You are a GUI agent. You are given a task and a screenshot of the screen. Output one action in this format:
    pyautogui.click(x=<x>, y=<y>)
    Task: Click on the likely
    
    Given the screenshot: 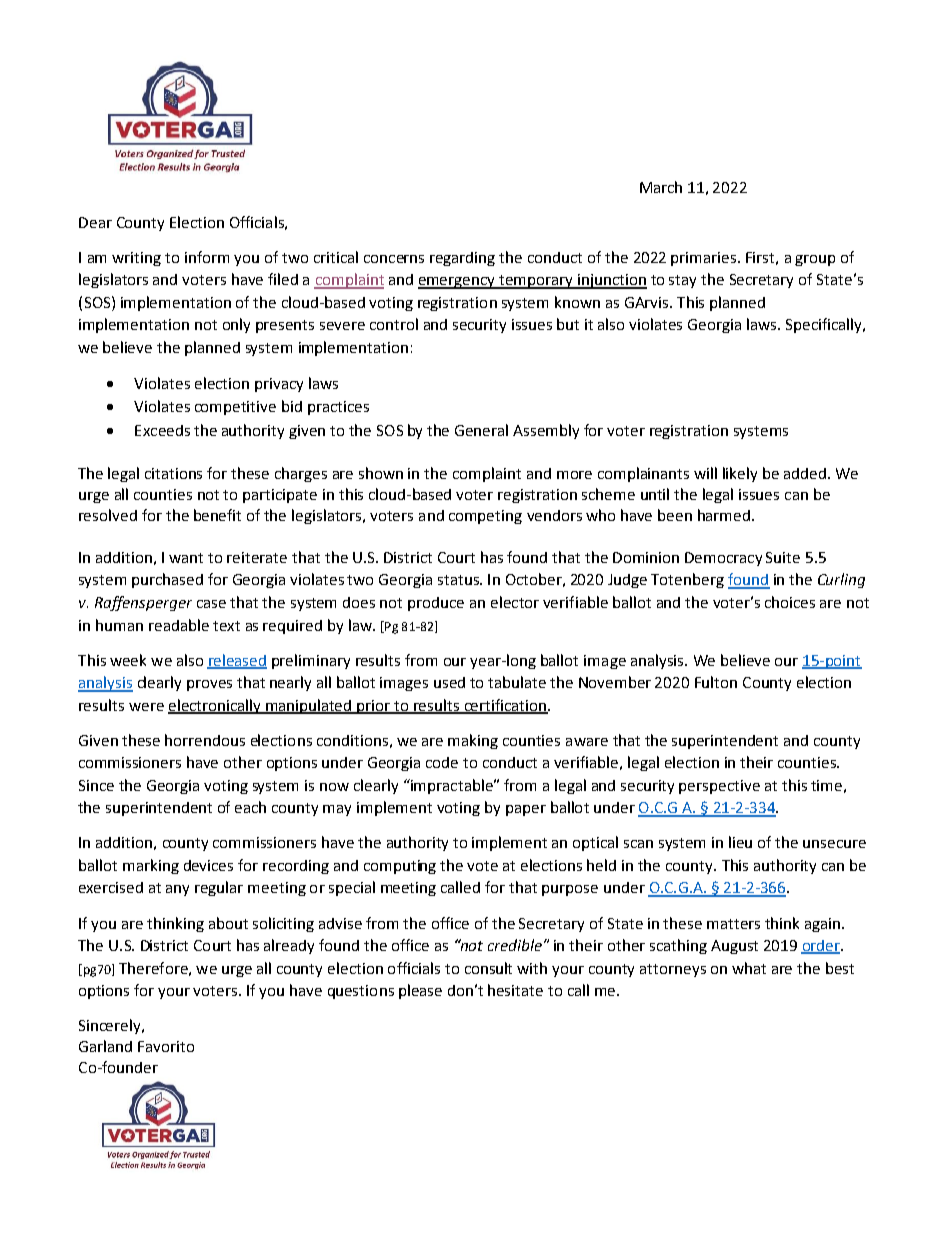 What is the action you would take?
    pyautogui.click(x=740, y=474)
